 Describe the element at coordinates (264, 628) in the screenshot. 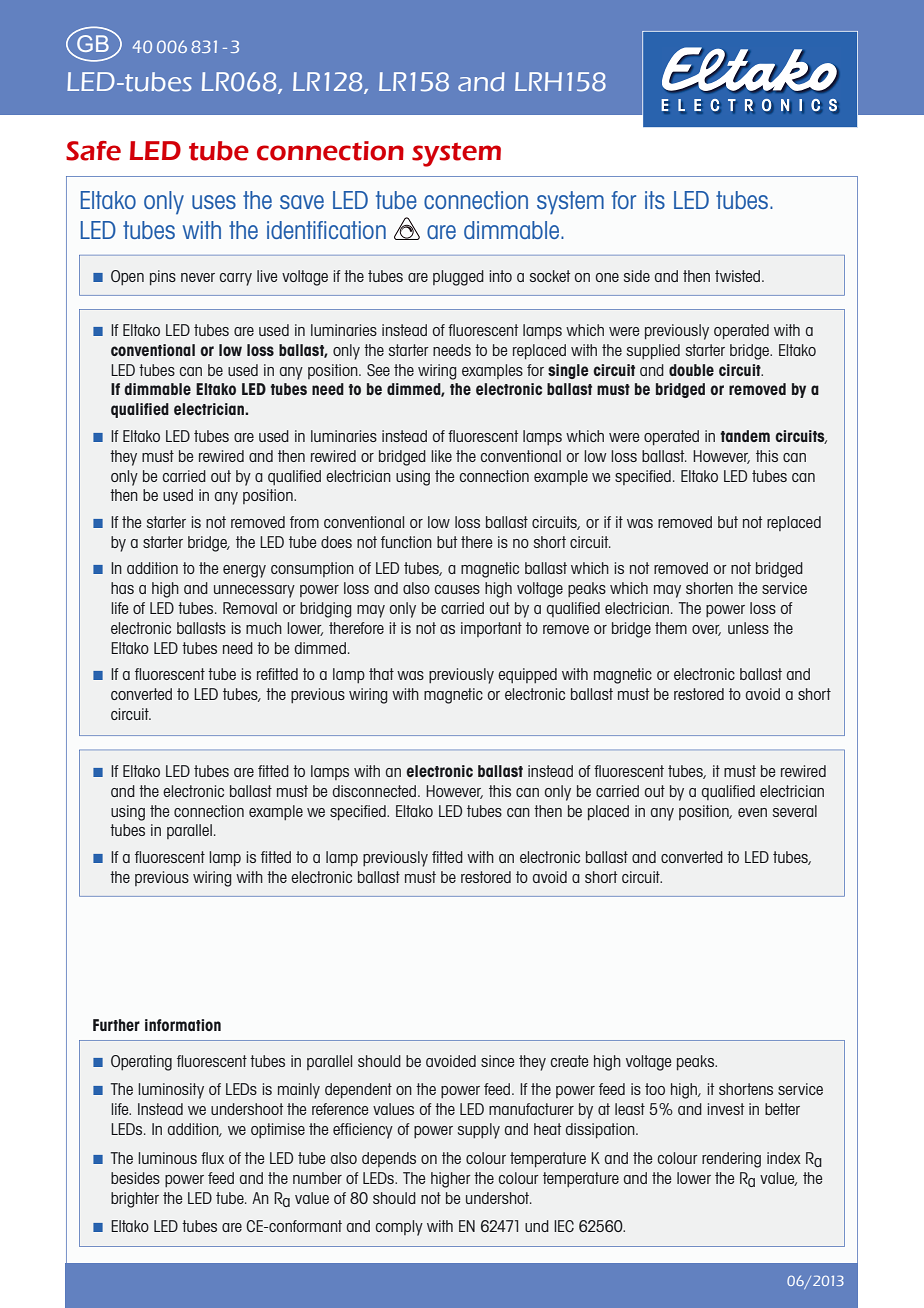

I see `much` at that location.
